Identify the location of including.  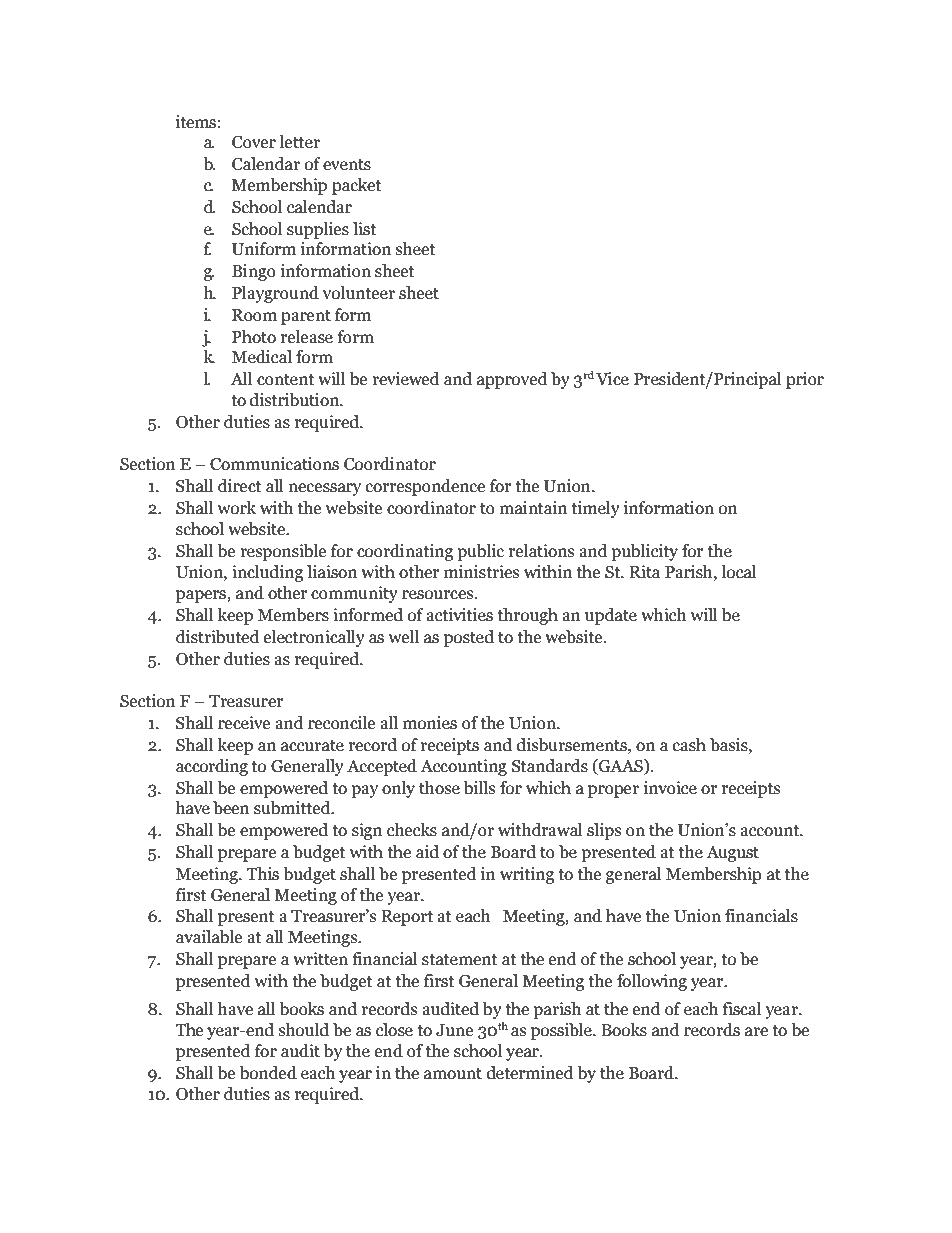
(267, 573).
